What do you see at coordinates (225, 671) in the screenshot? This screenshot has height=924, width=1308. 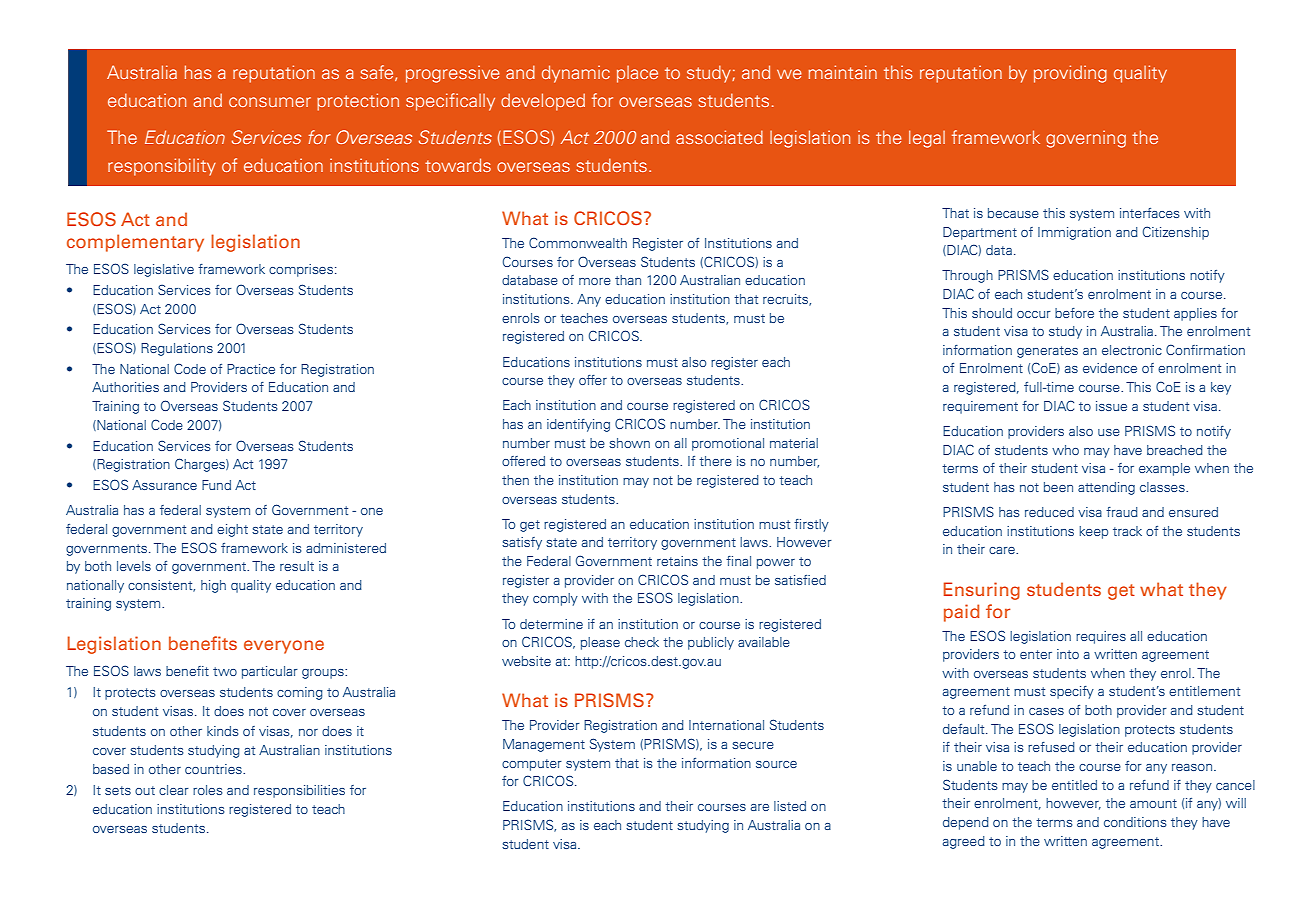 I see `two` at bounding box center [225, 671].
